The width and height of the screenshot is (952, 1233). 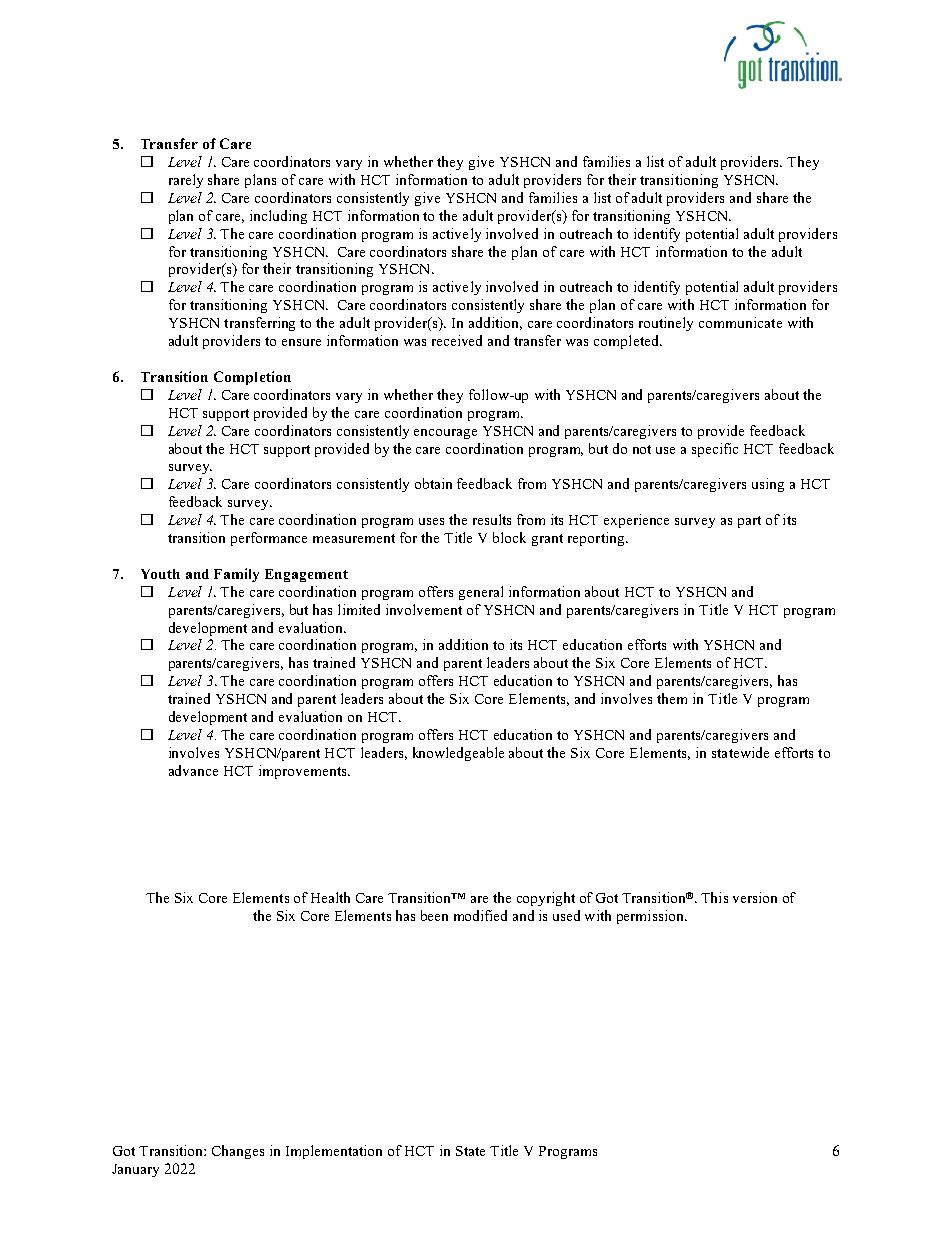 I want to click on advance, so click(x=193, y=770).
